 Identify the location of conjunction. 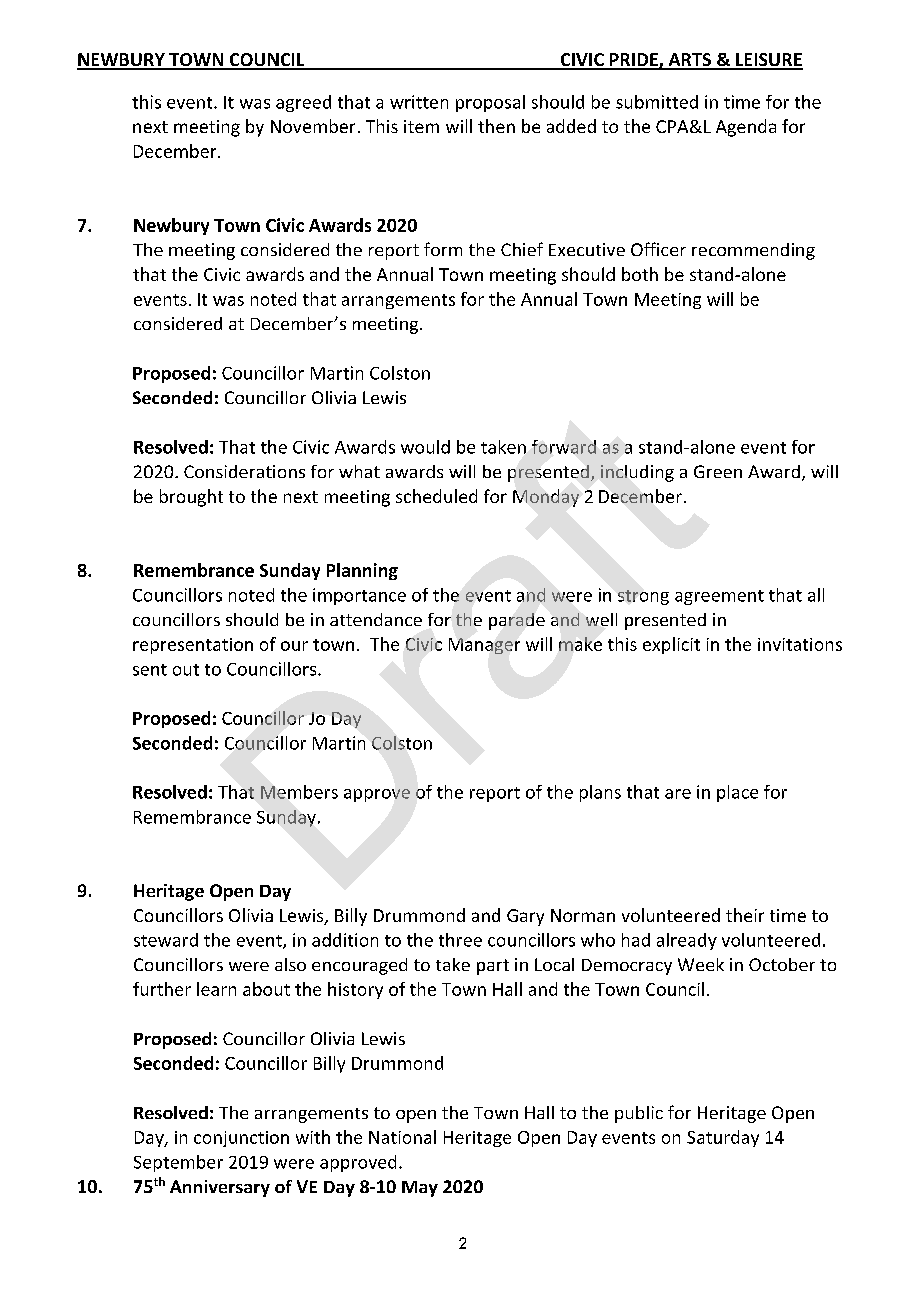
(241, 1139).
